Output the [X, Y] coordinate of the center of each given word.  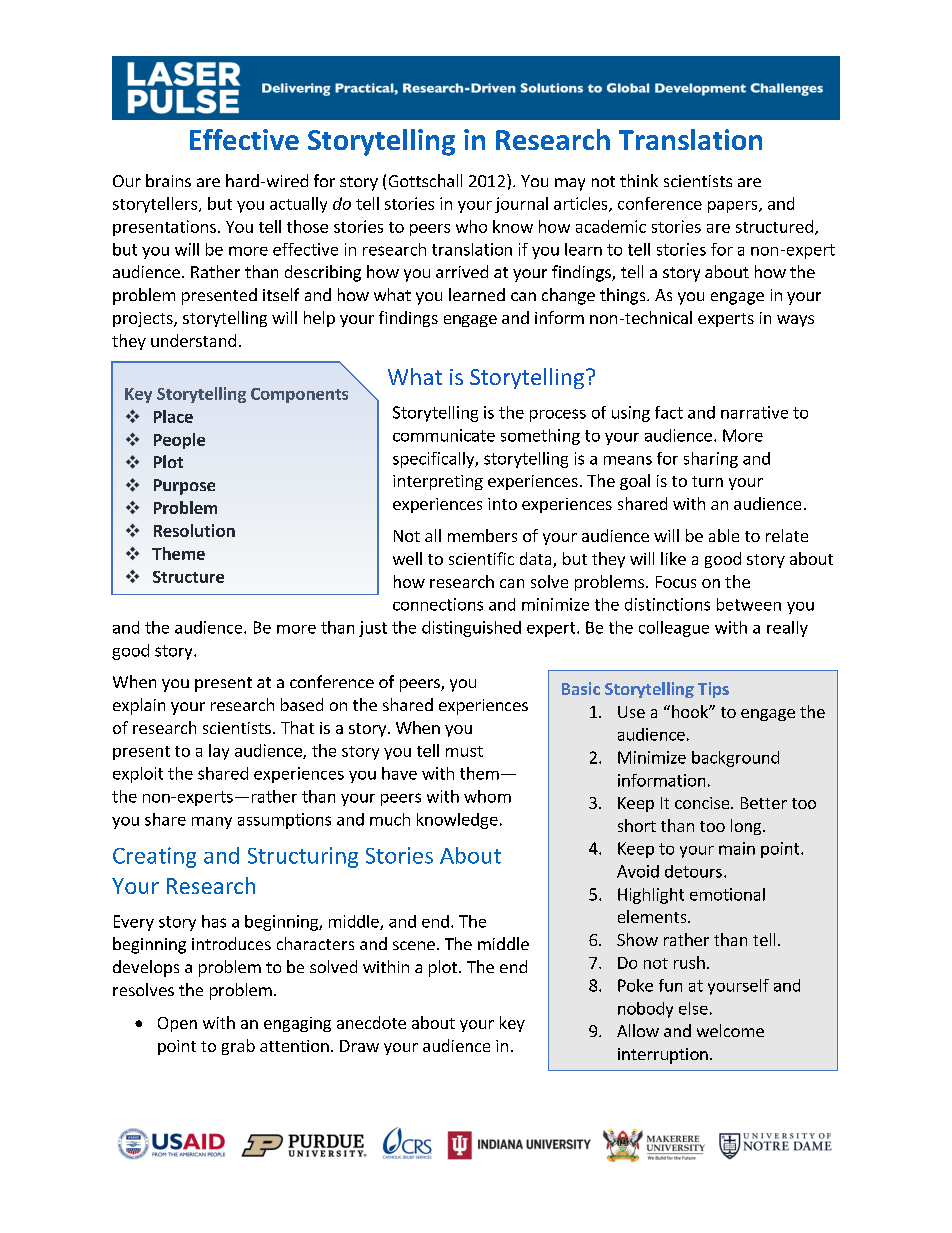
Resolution [194, 530]
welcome [730, 1030]
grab [238, 1047]
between [749, 604]
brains [168, 180]
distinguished [471, 629]
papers [734, 207]
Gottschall [425, 180]
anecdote [371, 1022]
